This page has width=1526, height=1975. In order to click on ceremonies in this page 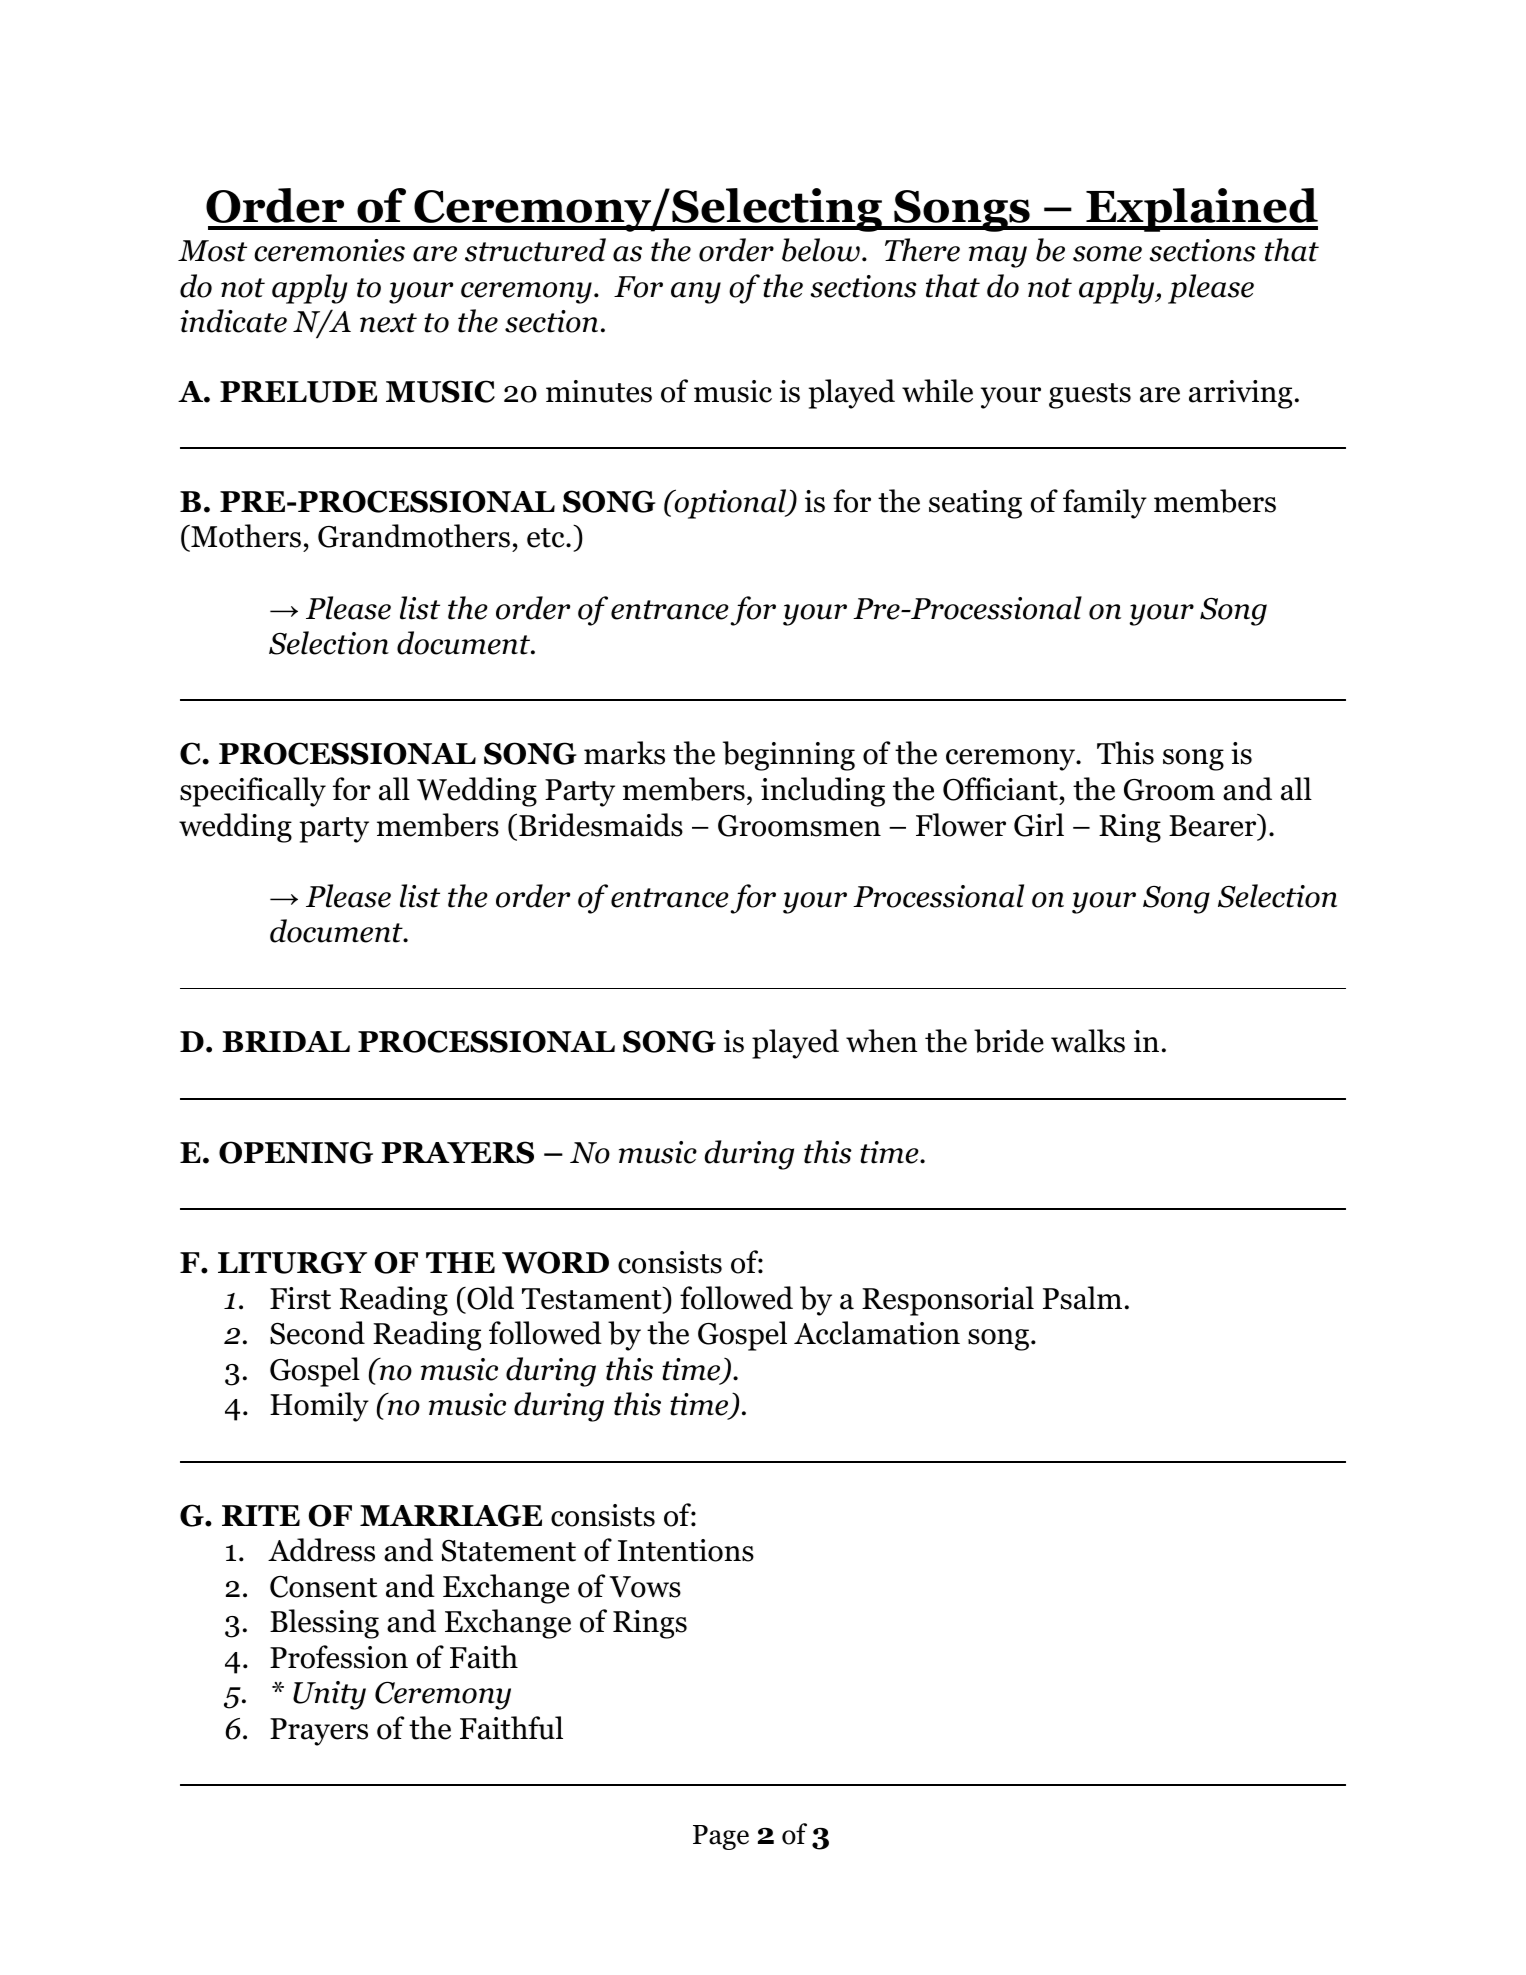, I will do `click(329, 250)`.
